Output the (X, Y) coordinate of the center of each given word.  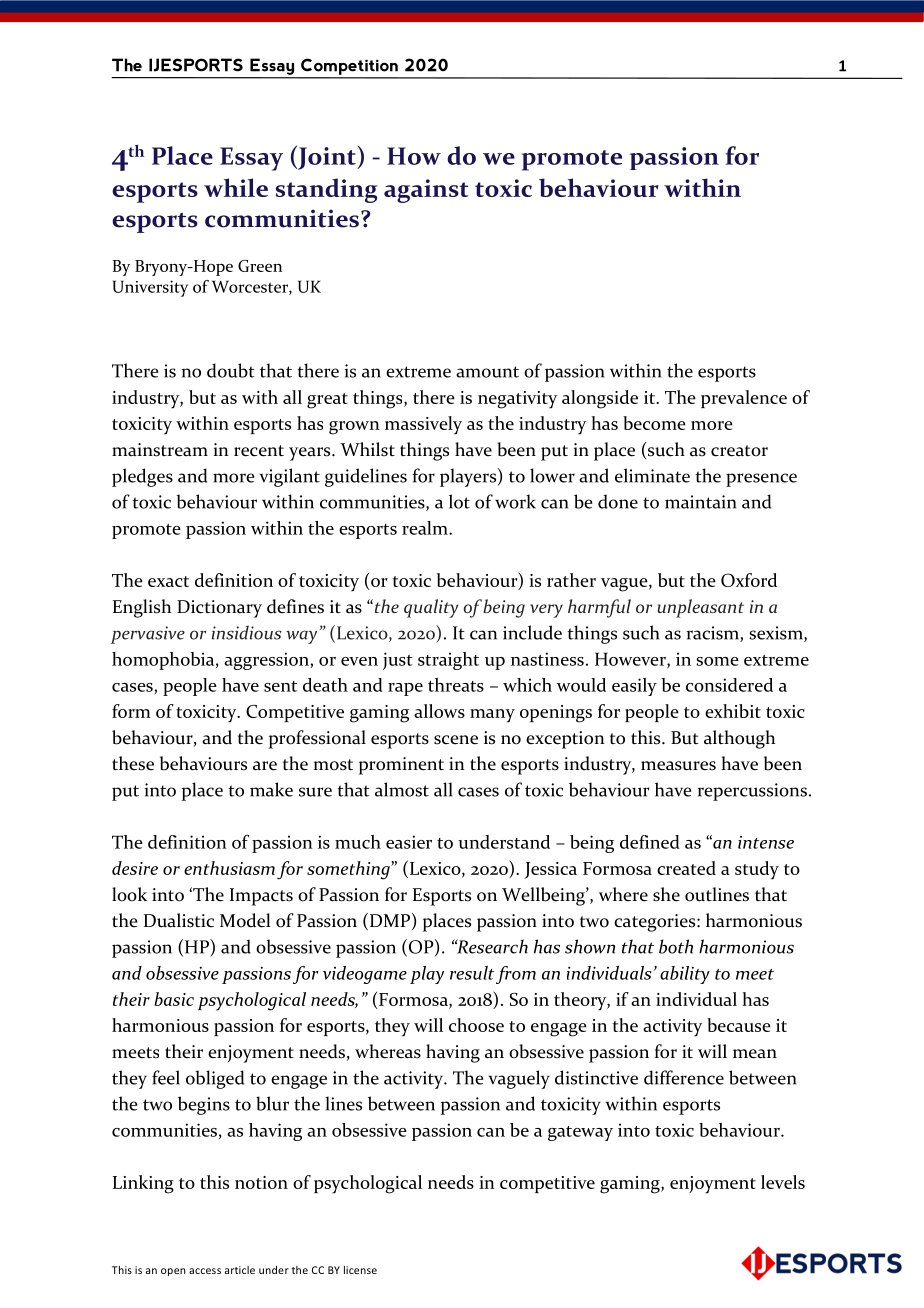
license (360, 1270)
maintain (701, 502)
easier (409, 842)
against (426, 191)
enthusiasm (229, 868)
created (686, 868)
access (205, 1271)
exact (168, 581)
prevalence (744, 399)
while (236, 187)
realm (426, 528)
